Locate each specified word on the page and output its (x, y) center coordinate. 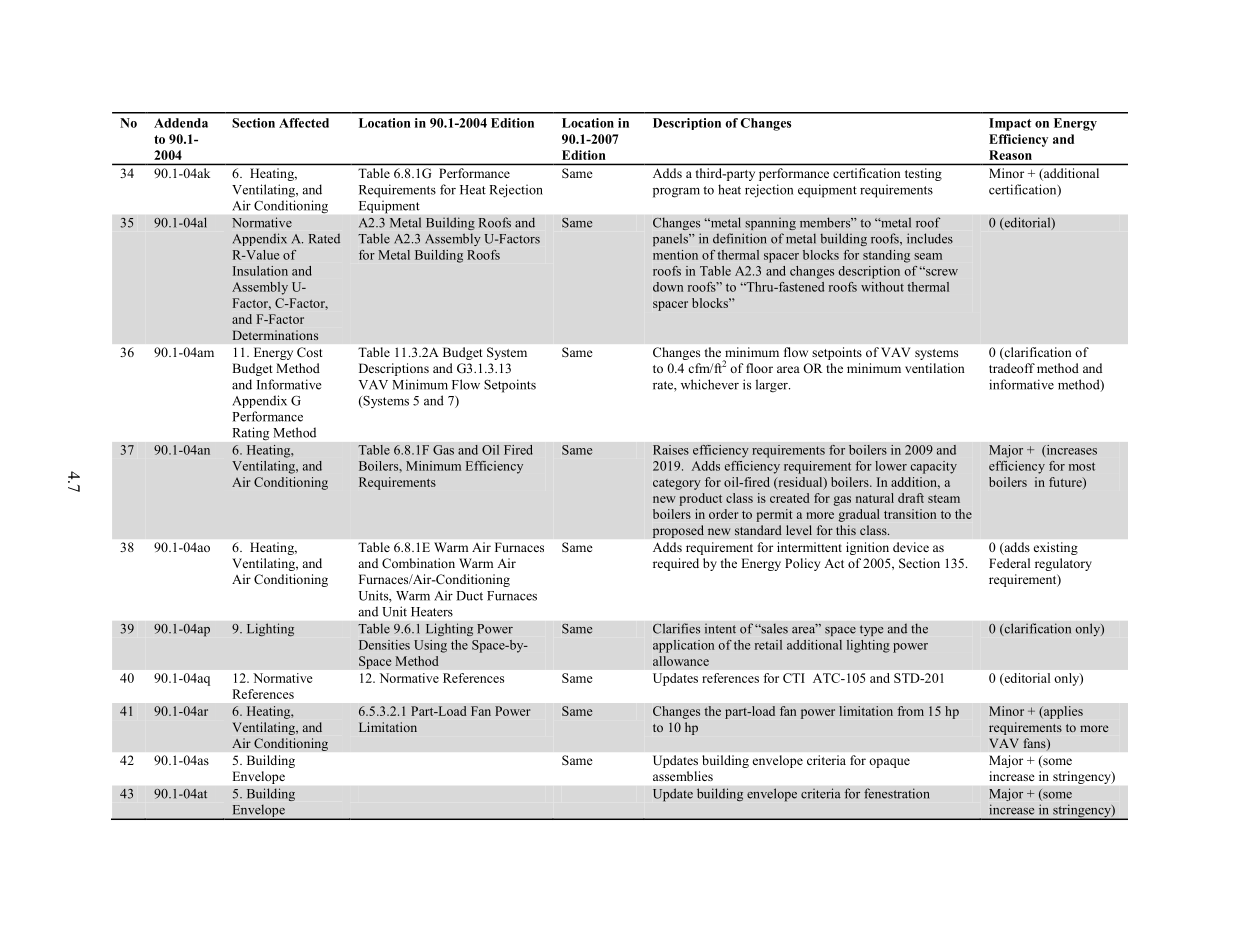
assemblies (683, 776)
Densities (384, 645)
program (676, 193)
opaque (889, 763)
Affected (304, 123)
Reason (1010, 155)
